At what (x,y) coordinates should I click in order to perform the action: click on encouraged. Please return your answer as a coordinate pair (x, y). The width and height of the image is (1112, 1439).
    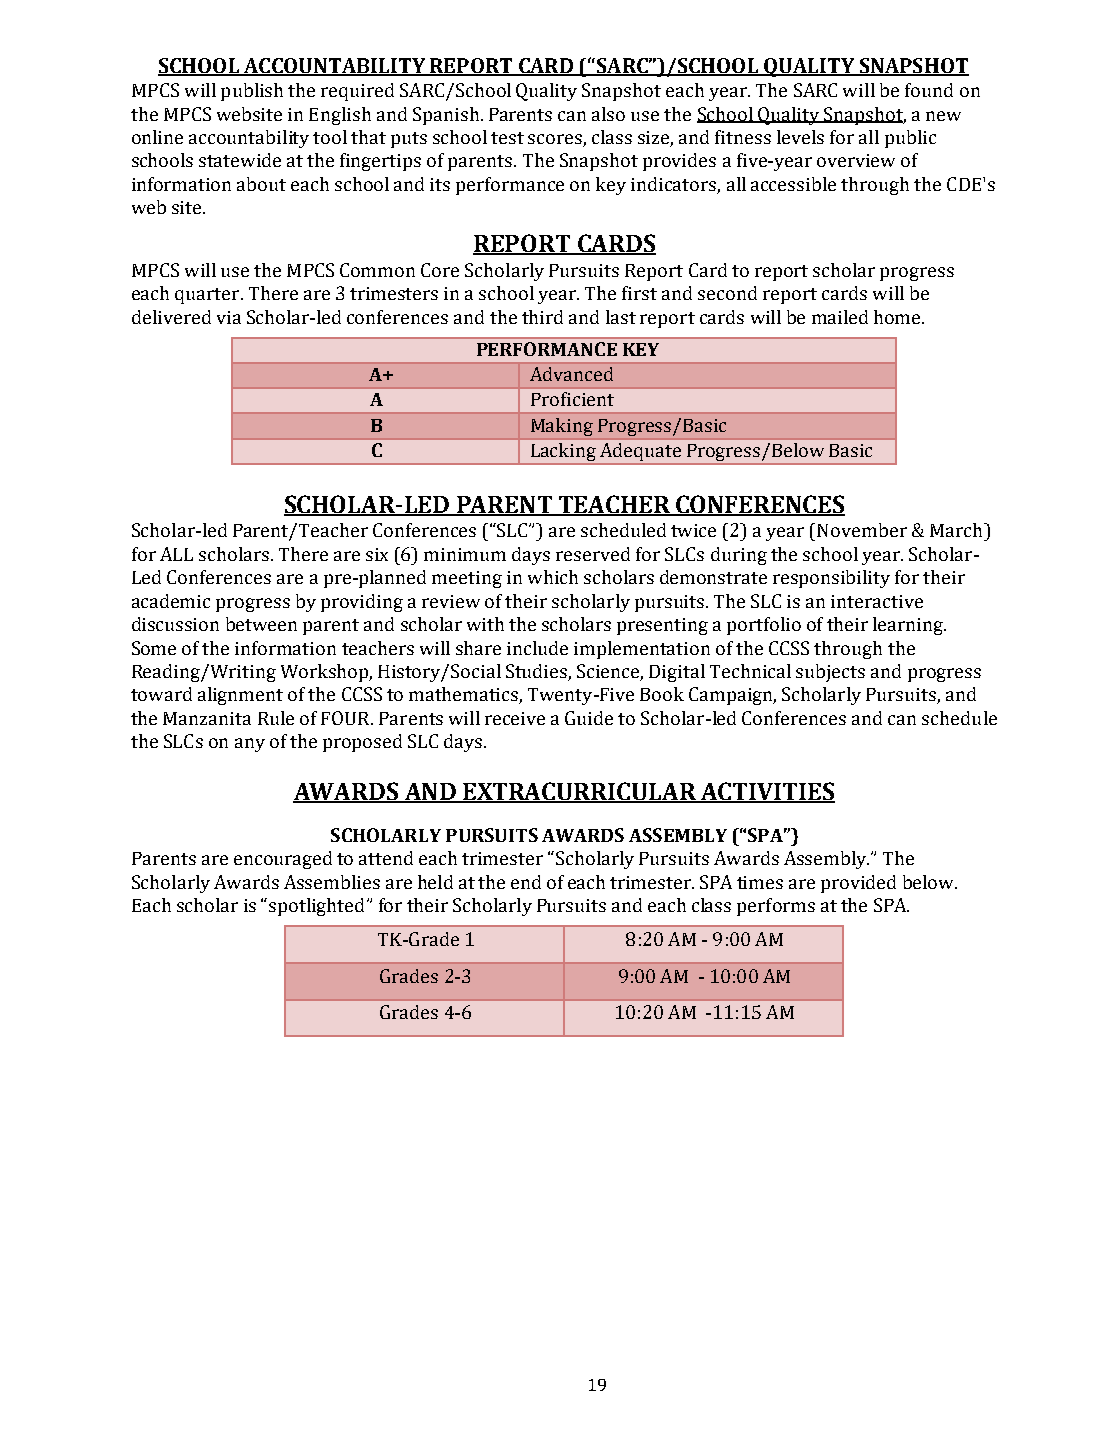
    Looking at the image, I should click on (283, 860).
